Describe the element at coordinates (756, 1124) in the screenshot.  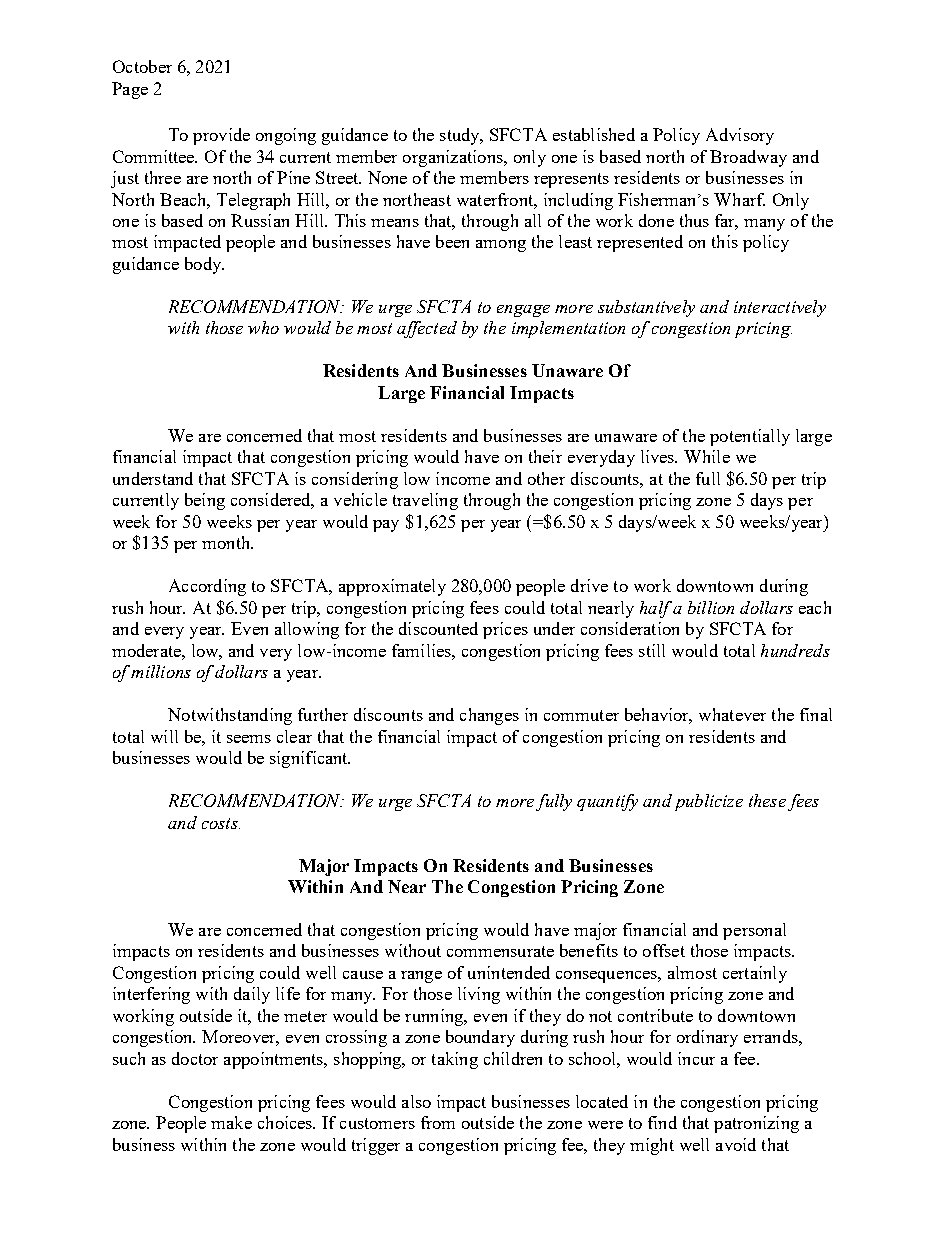
I see `patronizing` at that location.
